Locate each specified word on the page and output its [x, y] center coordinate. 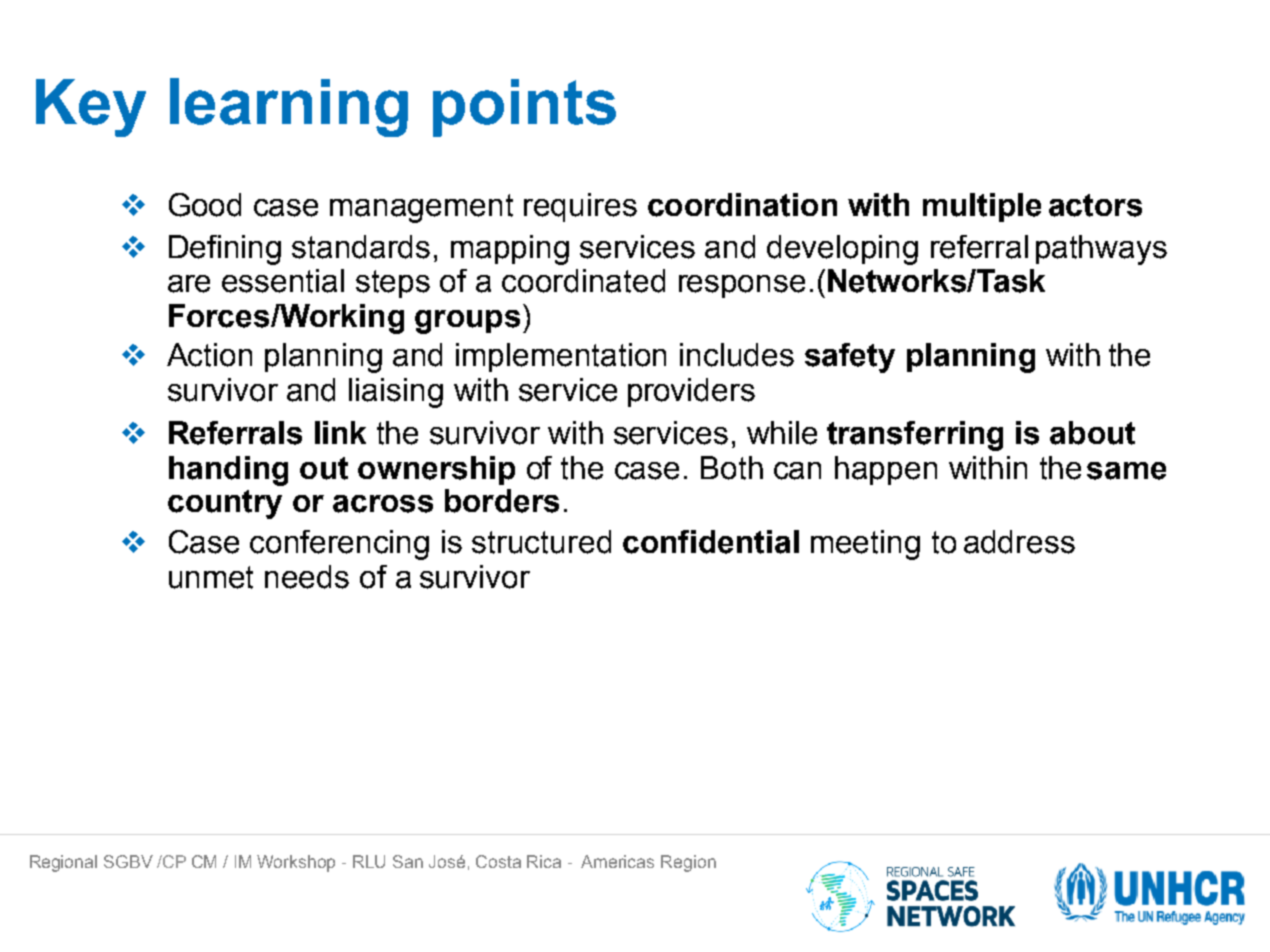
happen [886, 470]
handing [228, 471]
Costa [498, 861]
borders [502, 501]
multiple [982, 207]
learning [289, 107]
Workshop [296, 863]
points [524, 108]
